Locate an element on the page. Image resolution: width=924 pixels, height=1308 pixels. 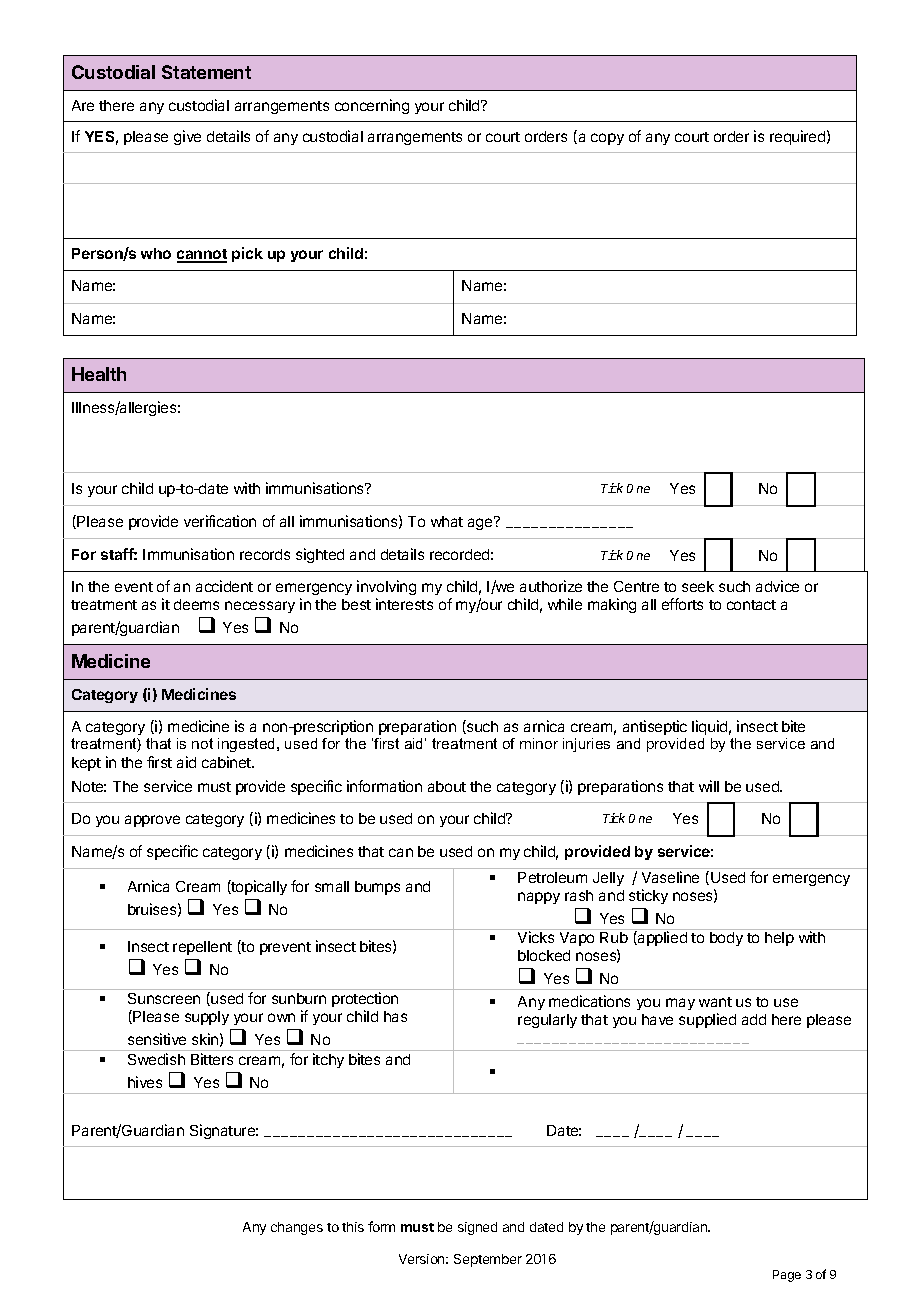
changes is located at coordinates (297, 1228).
